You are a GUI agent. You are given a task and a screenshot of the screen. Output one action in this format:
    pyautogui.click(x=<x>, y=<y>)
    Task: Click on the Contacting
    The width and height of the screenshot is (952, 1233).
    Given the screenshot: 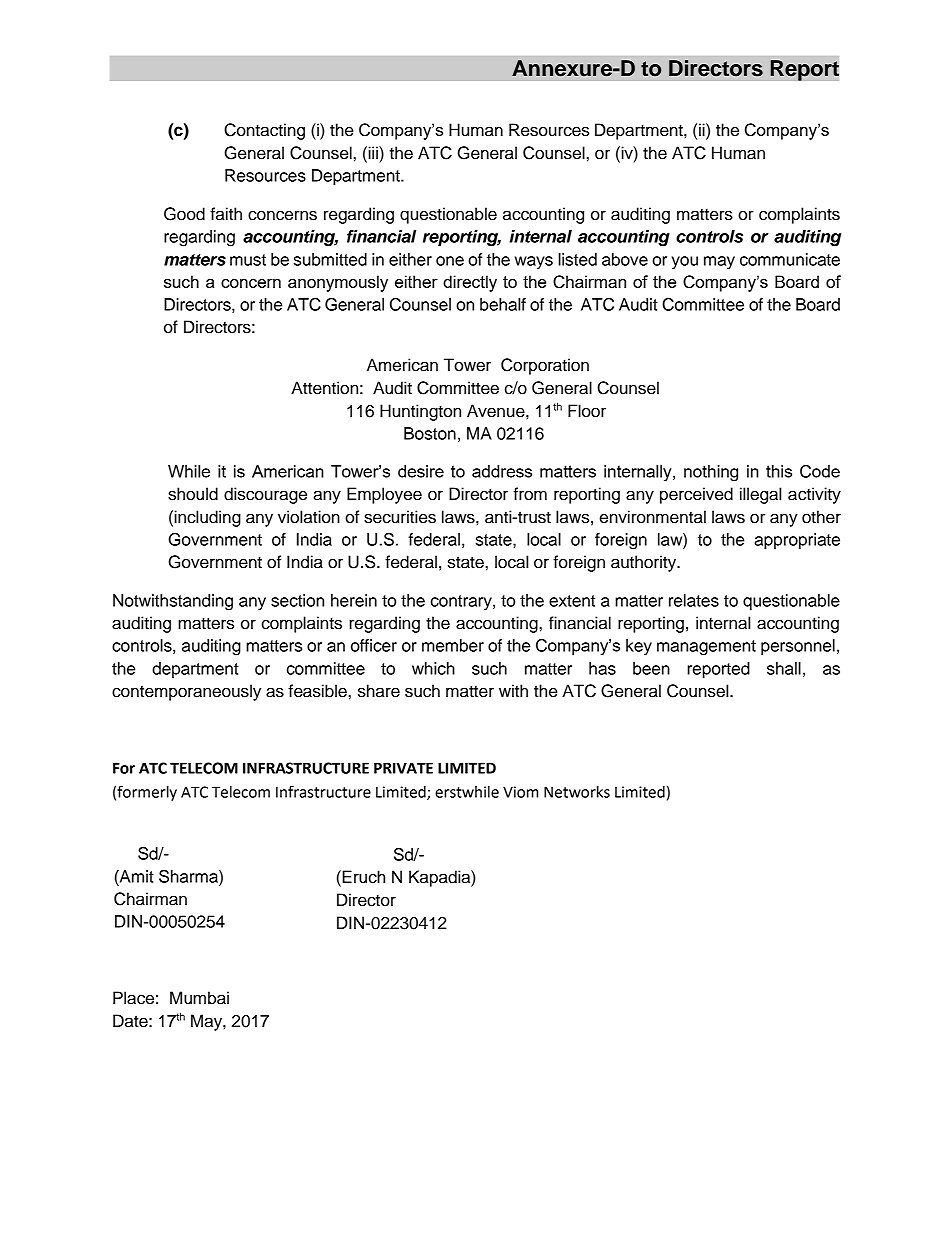 What is the action you would take?
    pyautogui.click(x=264, y=131)
